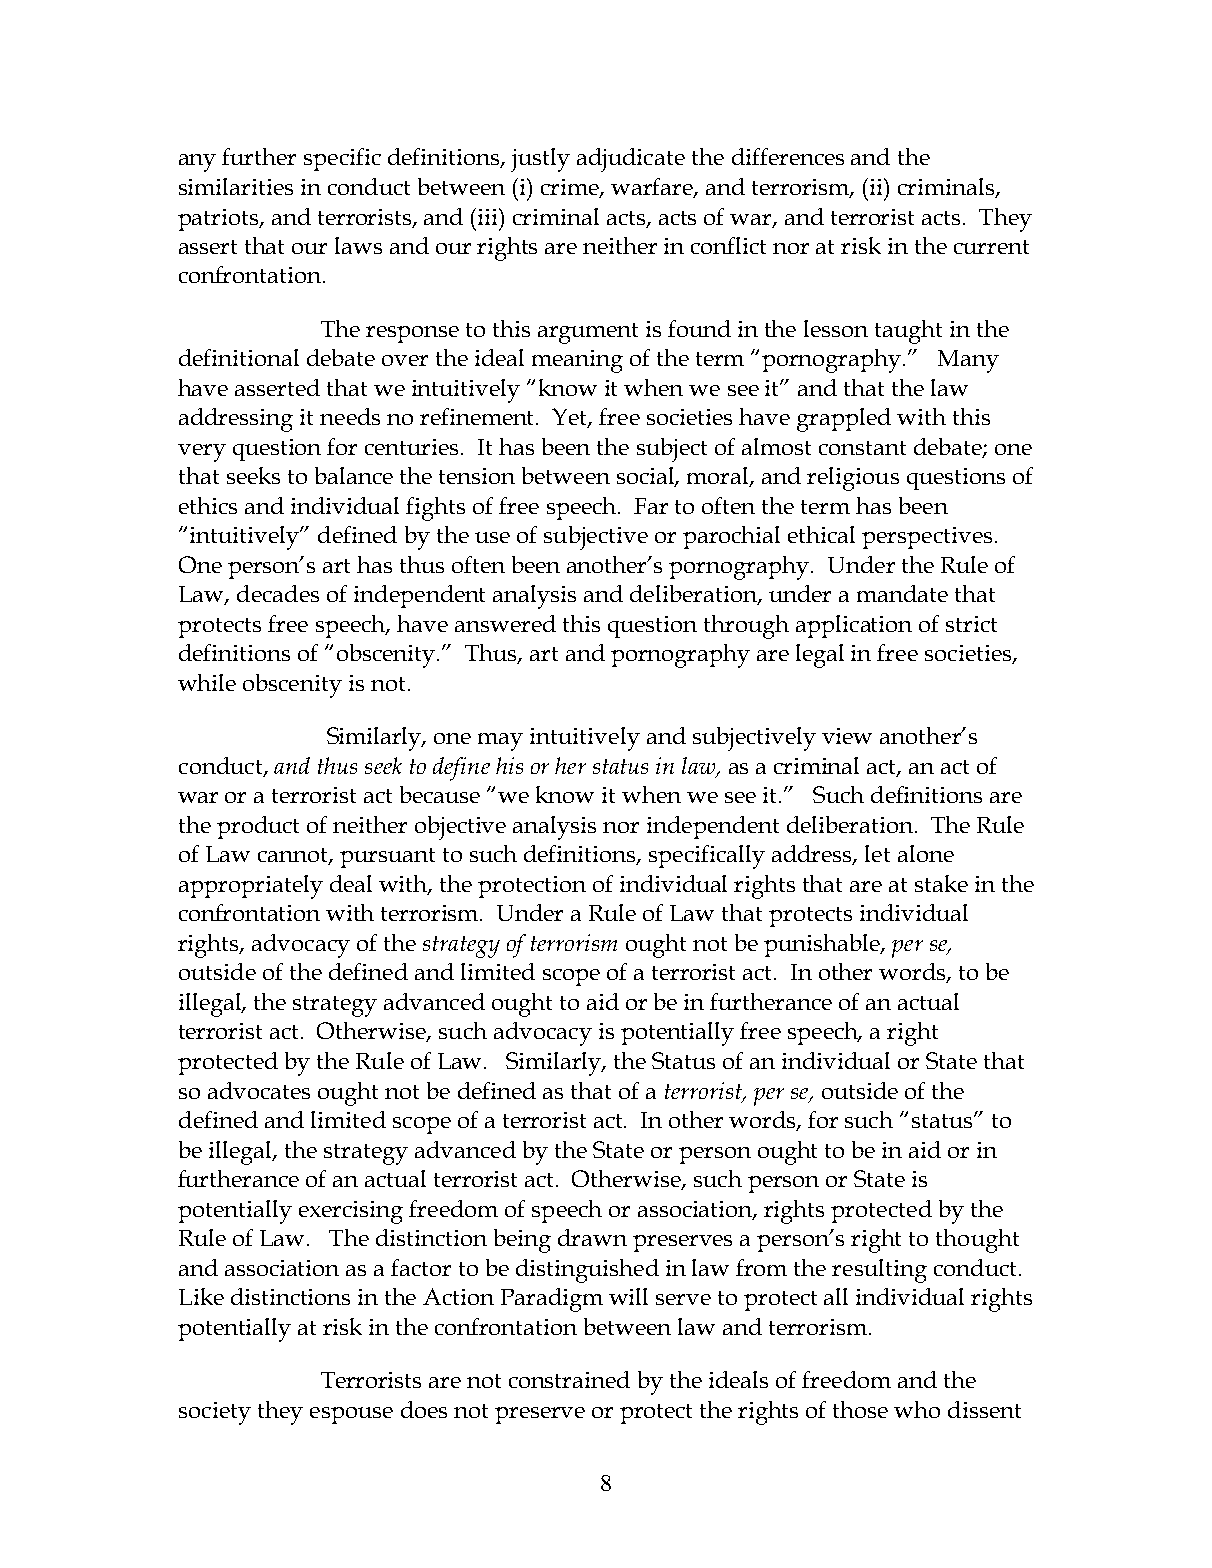 This screenshot has height=1568, width=1212. I want to click on constrained, so click(569, 1379).
